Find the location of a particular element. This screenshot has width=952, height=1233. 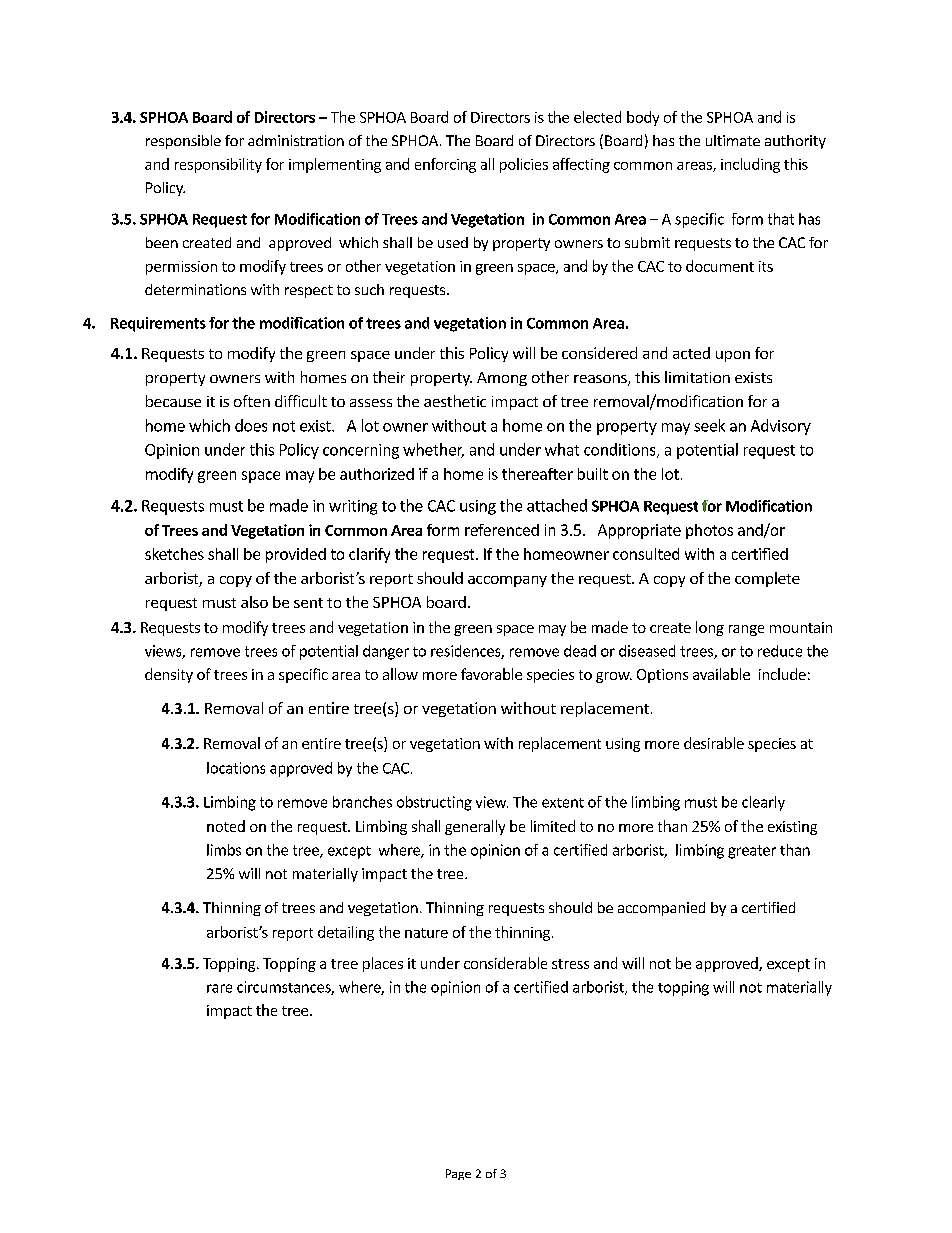

thereafter is located at coordinates (537, 474).
